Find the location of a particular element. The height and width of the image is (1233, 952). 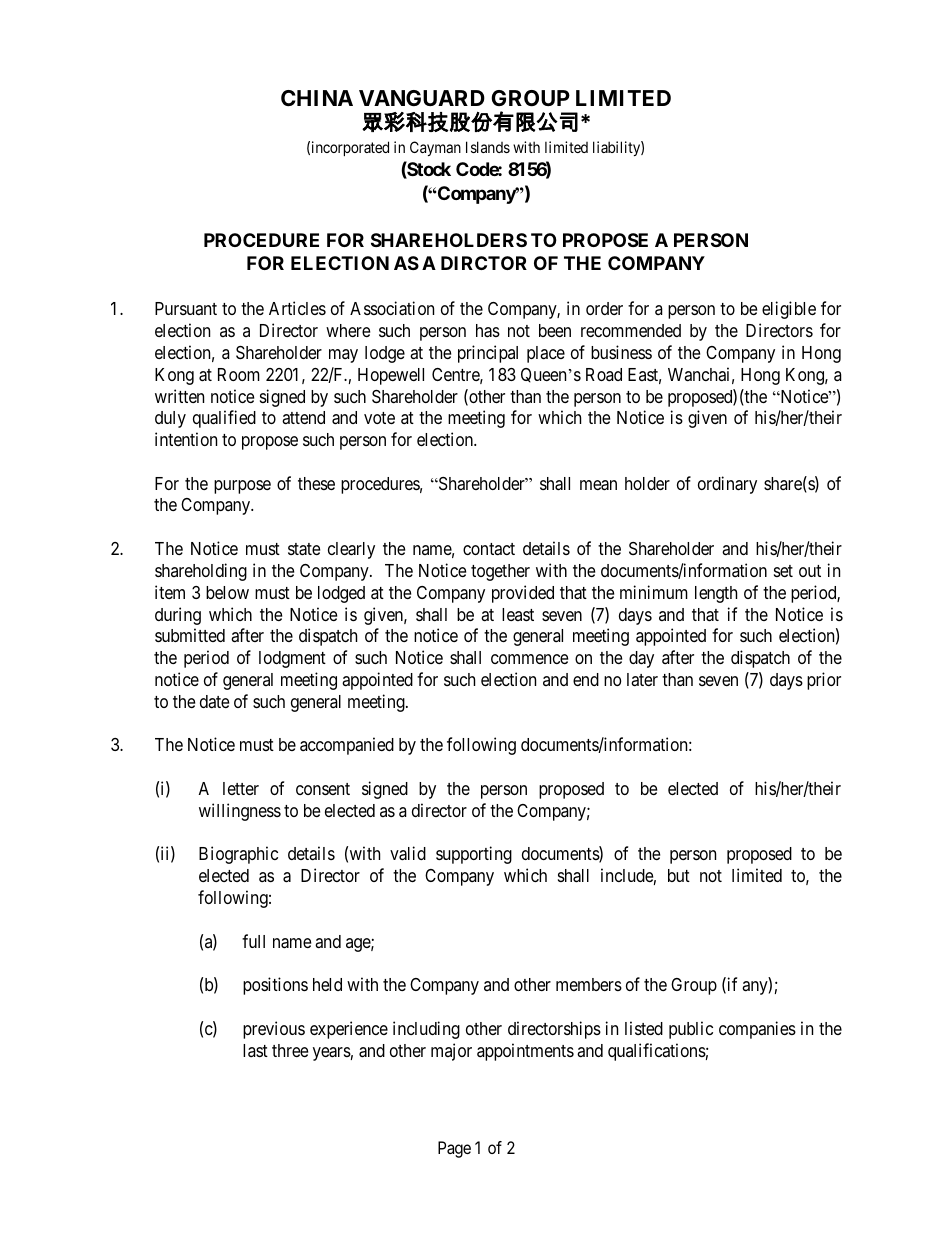

eligible is located at coordinates (789, 310).
